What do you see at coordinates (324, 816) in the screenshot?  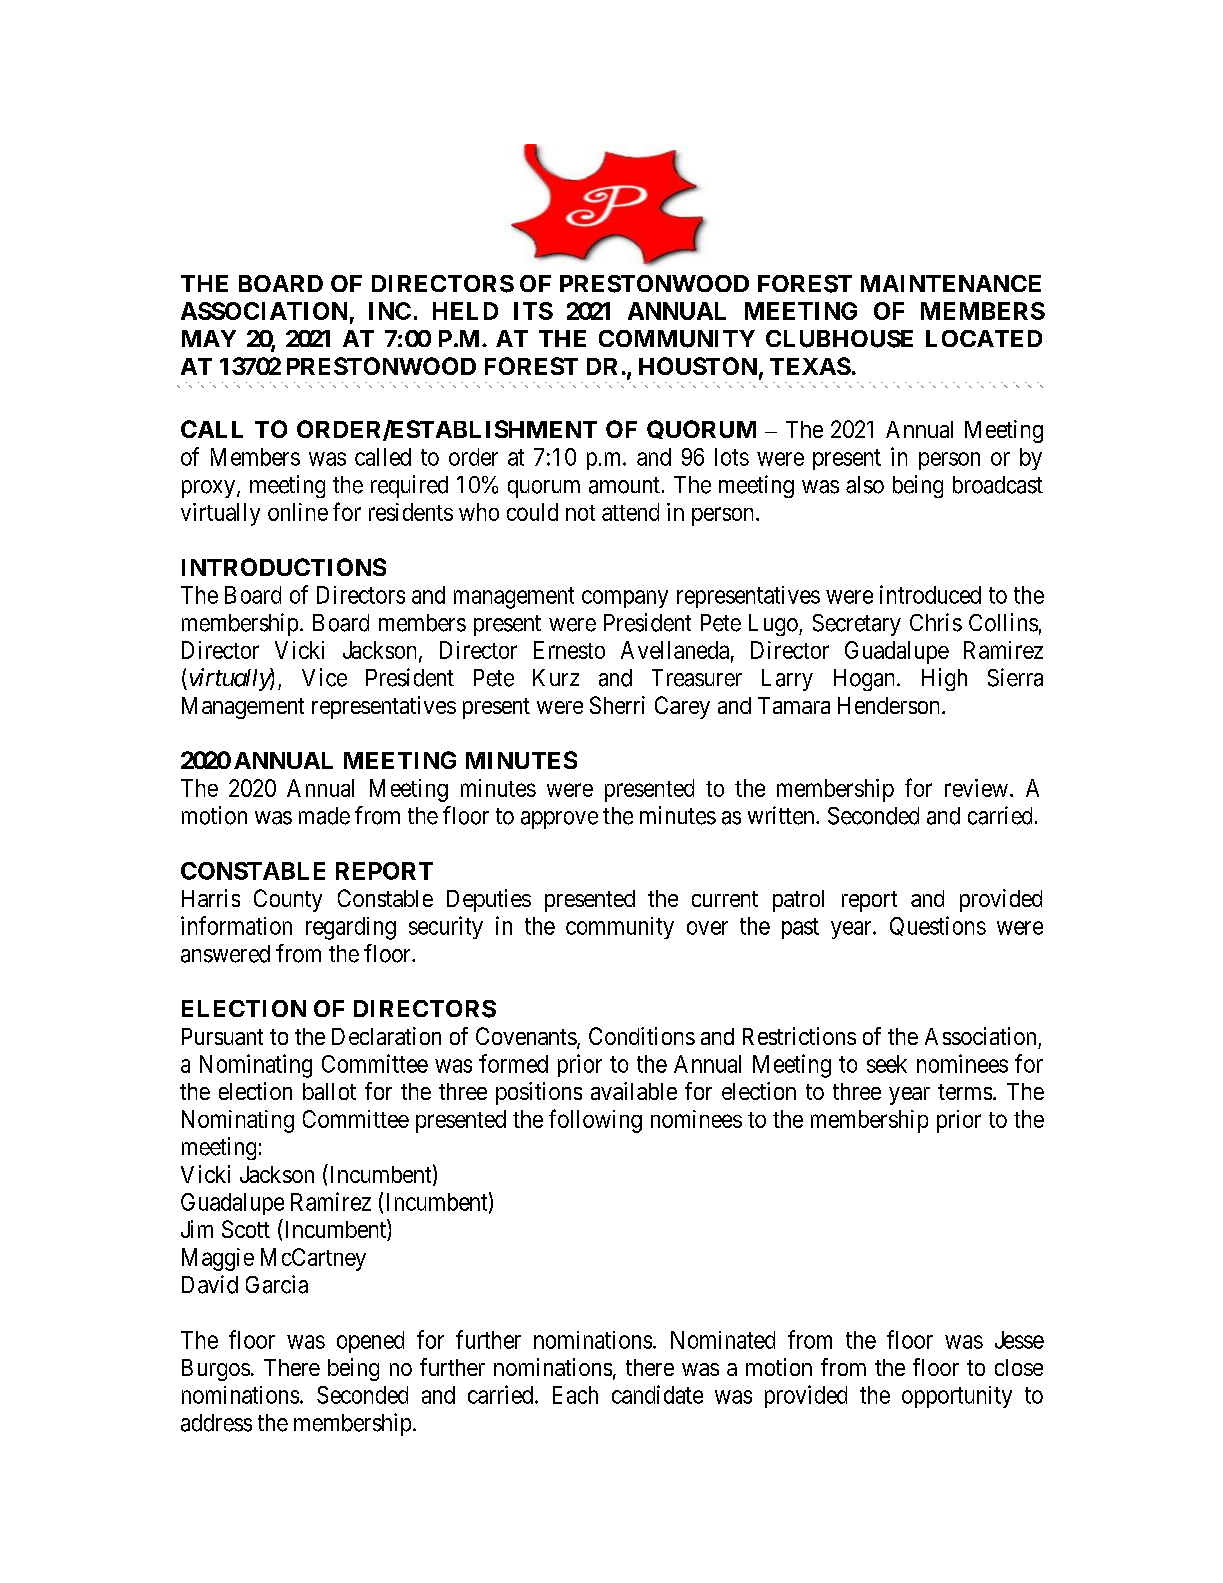 I see `made` at bounding box center [324, 816].
